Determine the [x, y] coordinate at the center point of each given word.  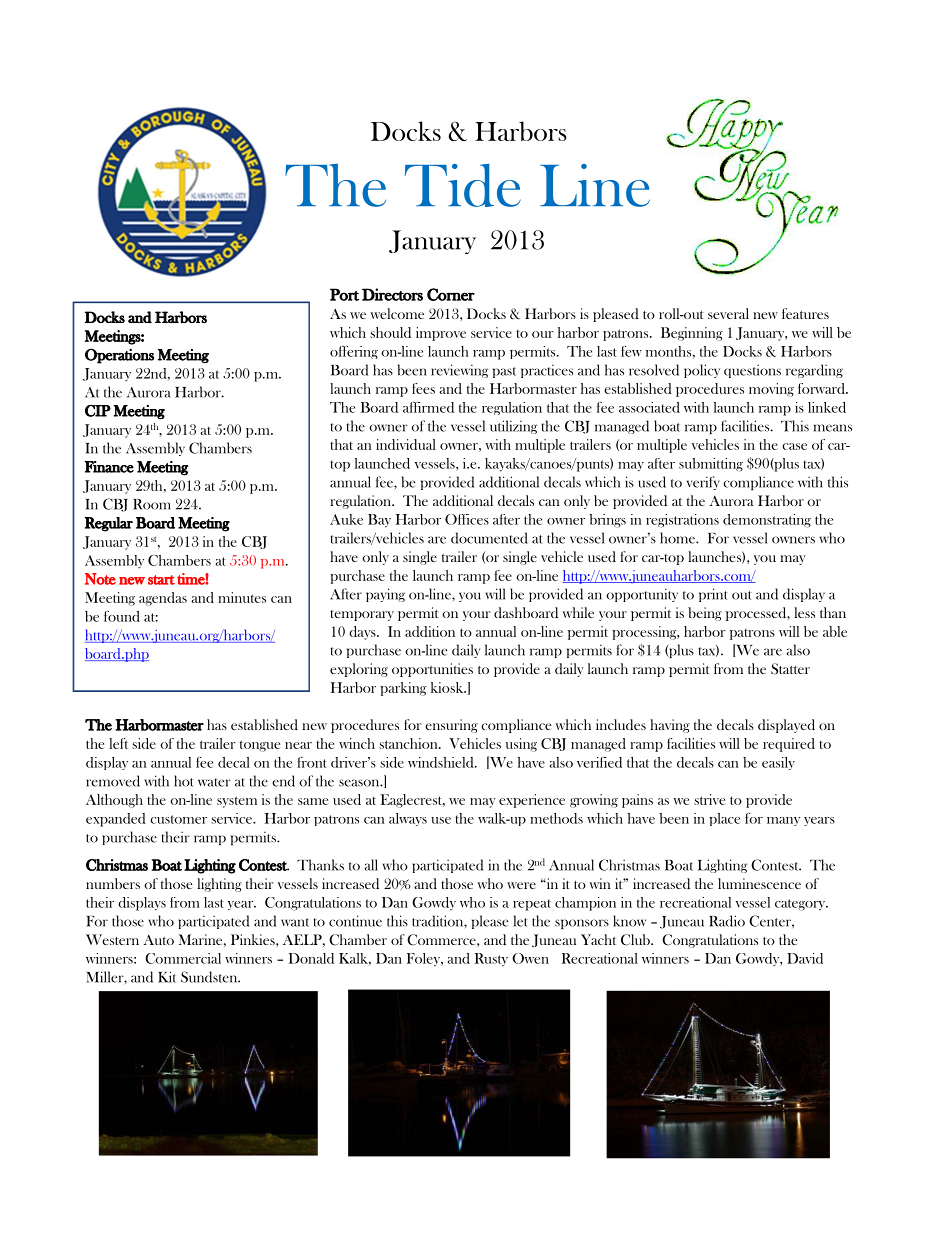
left [118, 743]
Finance [109, 467]
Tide [463, 185]
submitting [711, 465]
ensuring [451, 726]
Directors [392, 294]
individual [406, 444]
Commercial [183, 958]
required [789, 745]
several [728, 313]
